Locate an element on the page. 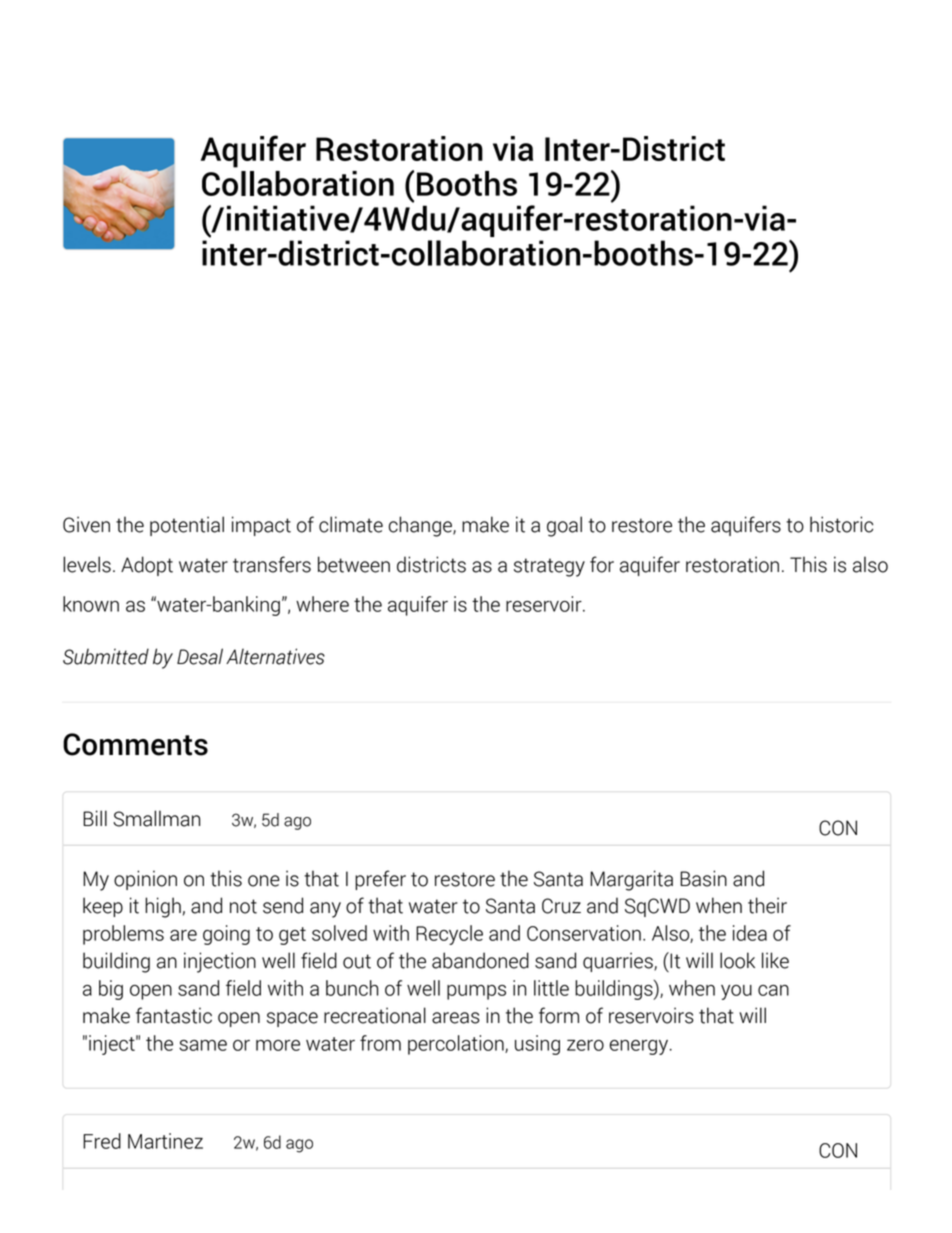  prefer is located at coordinates (380, 880).
